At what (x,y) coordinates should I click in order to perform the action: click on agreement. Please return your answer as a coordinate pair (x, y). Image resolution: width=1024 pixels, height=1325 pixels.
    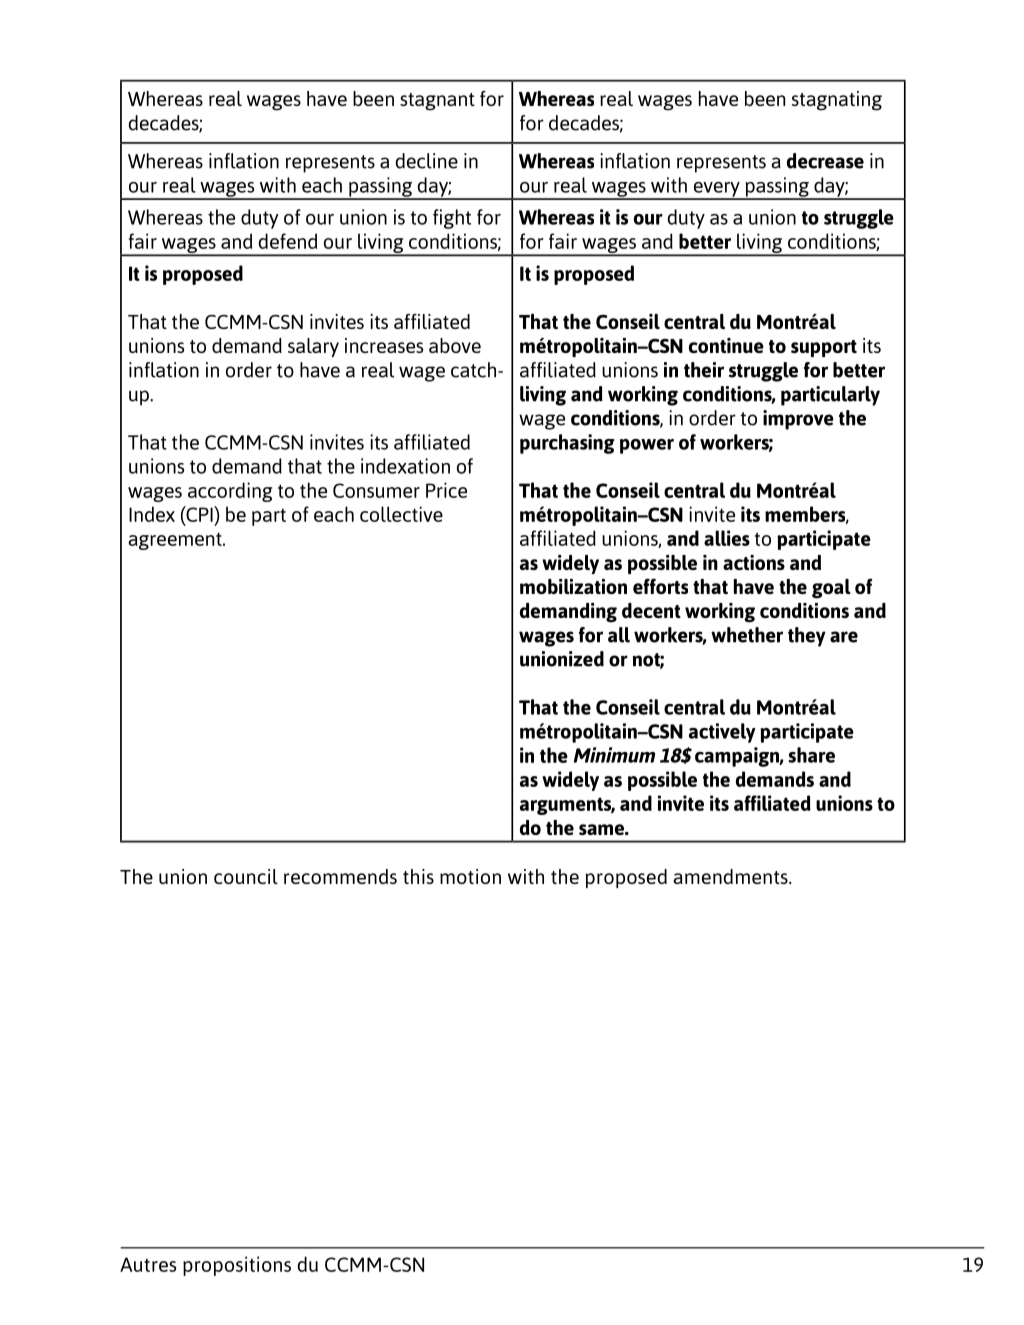
    Looking at the image, I should click on (176, 541).
